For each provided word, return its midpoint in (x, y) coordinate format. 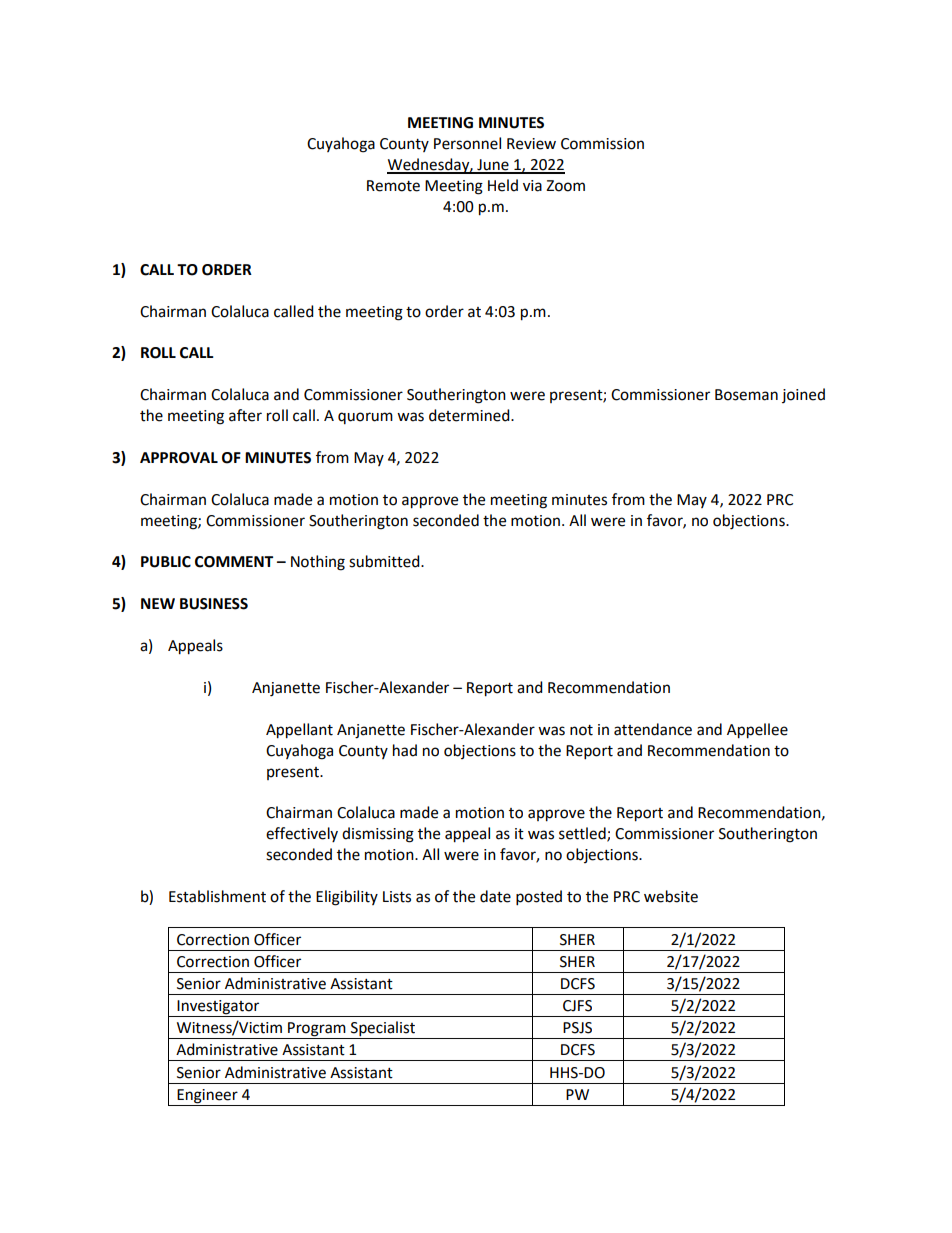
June (493, 166)
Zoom (565, 186)
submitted (385, 561)
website (671, 896)
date (495, 896)
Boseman (746, 395)
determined (470, 415)
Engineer (207, 1096)
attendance (653, 729)
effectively (302, 834)
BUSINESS (214, 604)
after (245, 415)
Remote (393, 186)
